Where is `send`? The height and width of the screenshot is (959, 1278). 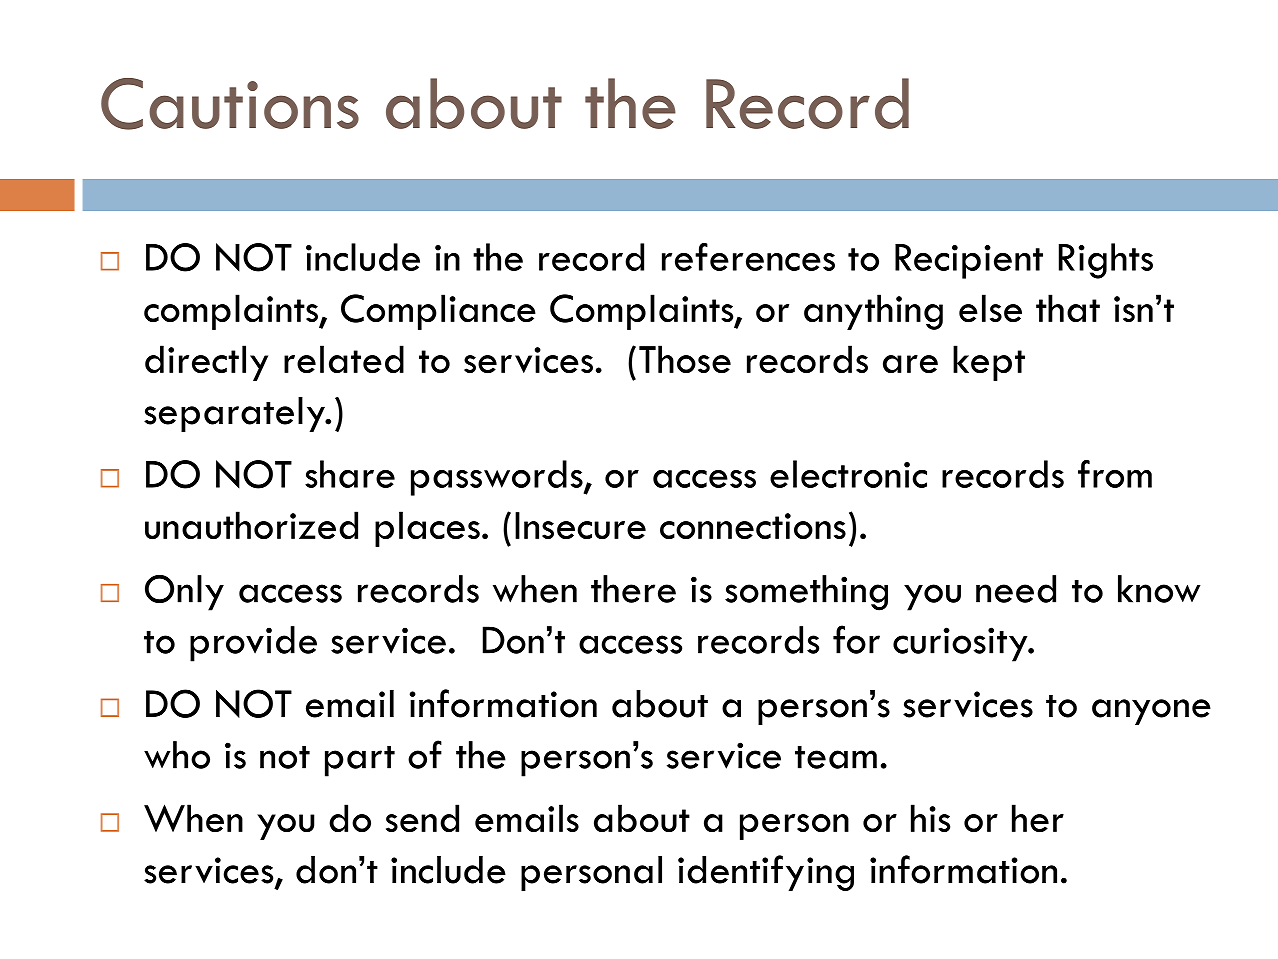
send is located at coordinates (422, 818).
